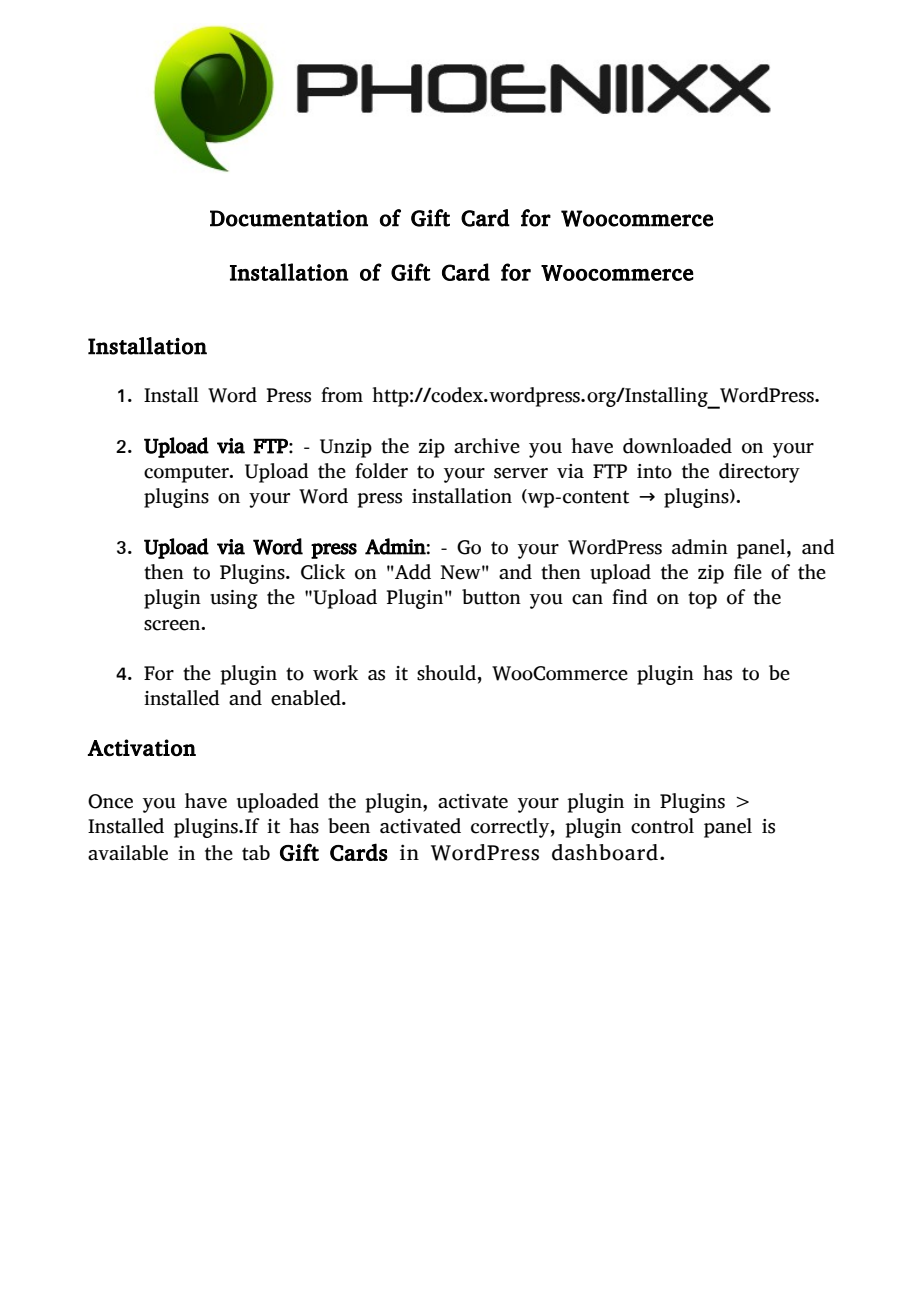 Image resolution: width=924 pixels, height=1308 pixels. What do you see at coordinates (187, 474) in the screenshot?
I see `computer` at bounding box center [187, 474].
